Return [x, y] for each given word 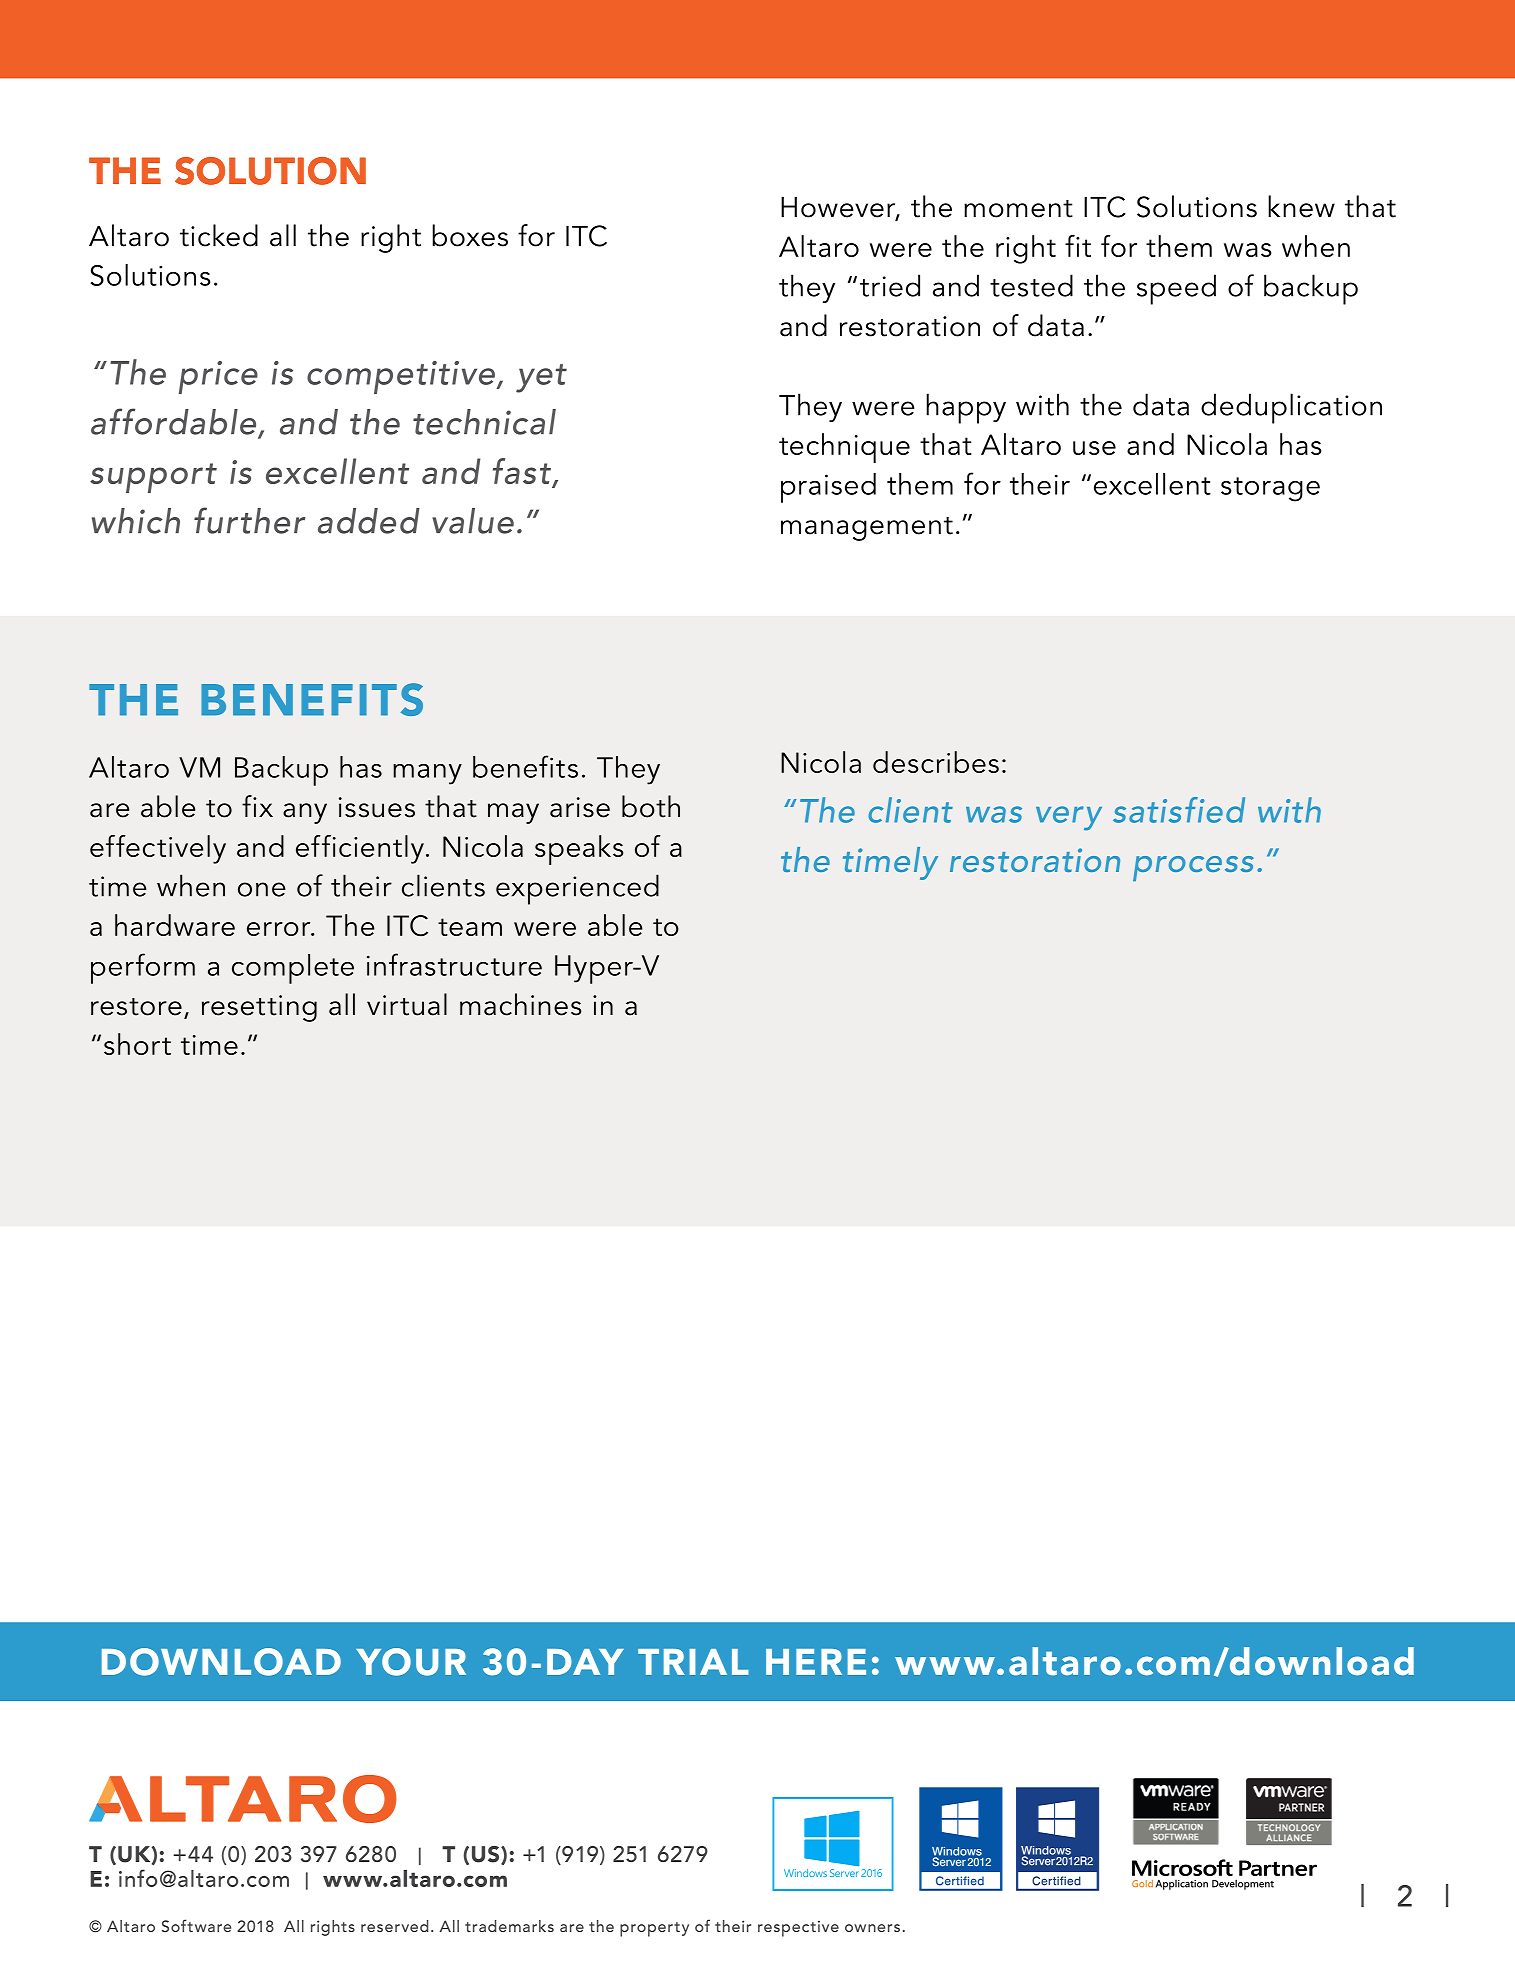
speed [1176, 289]
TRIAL [693, 1662]
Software [196, 1925]
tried [890, 285]
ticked [219, 235]
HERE [816, 1662]
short [137, 1044]
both [651, 806]
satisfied [1179, 810]
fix [257, 806]
